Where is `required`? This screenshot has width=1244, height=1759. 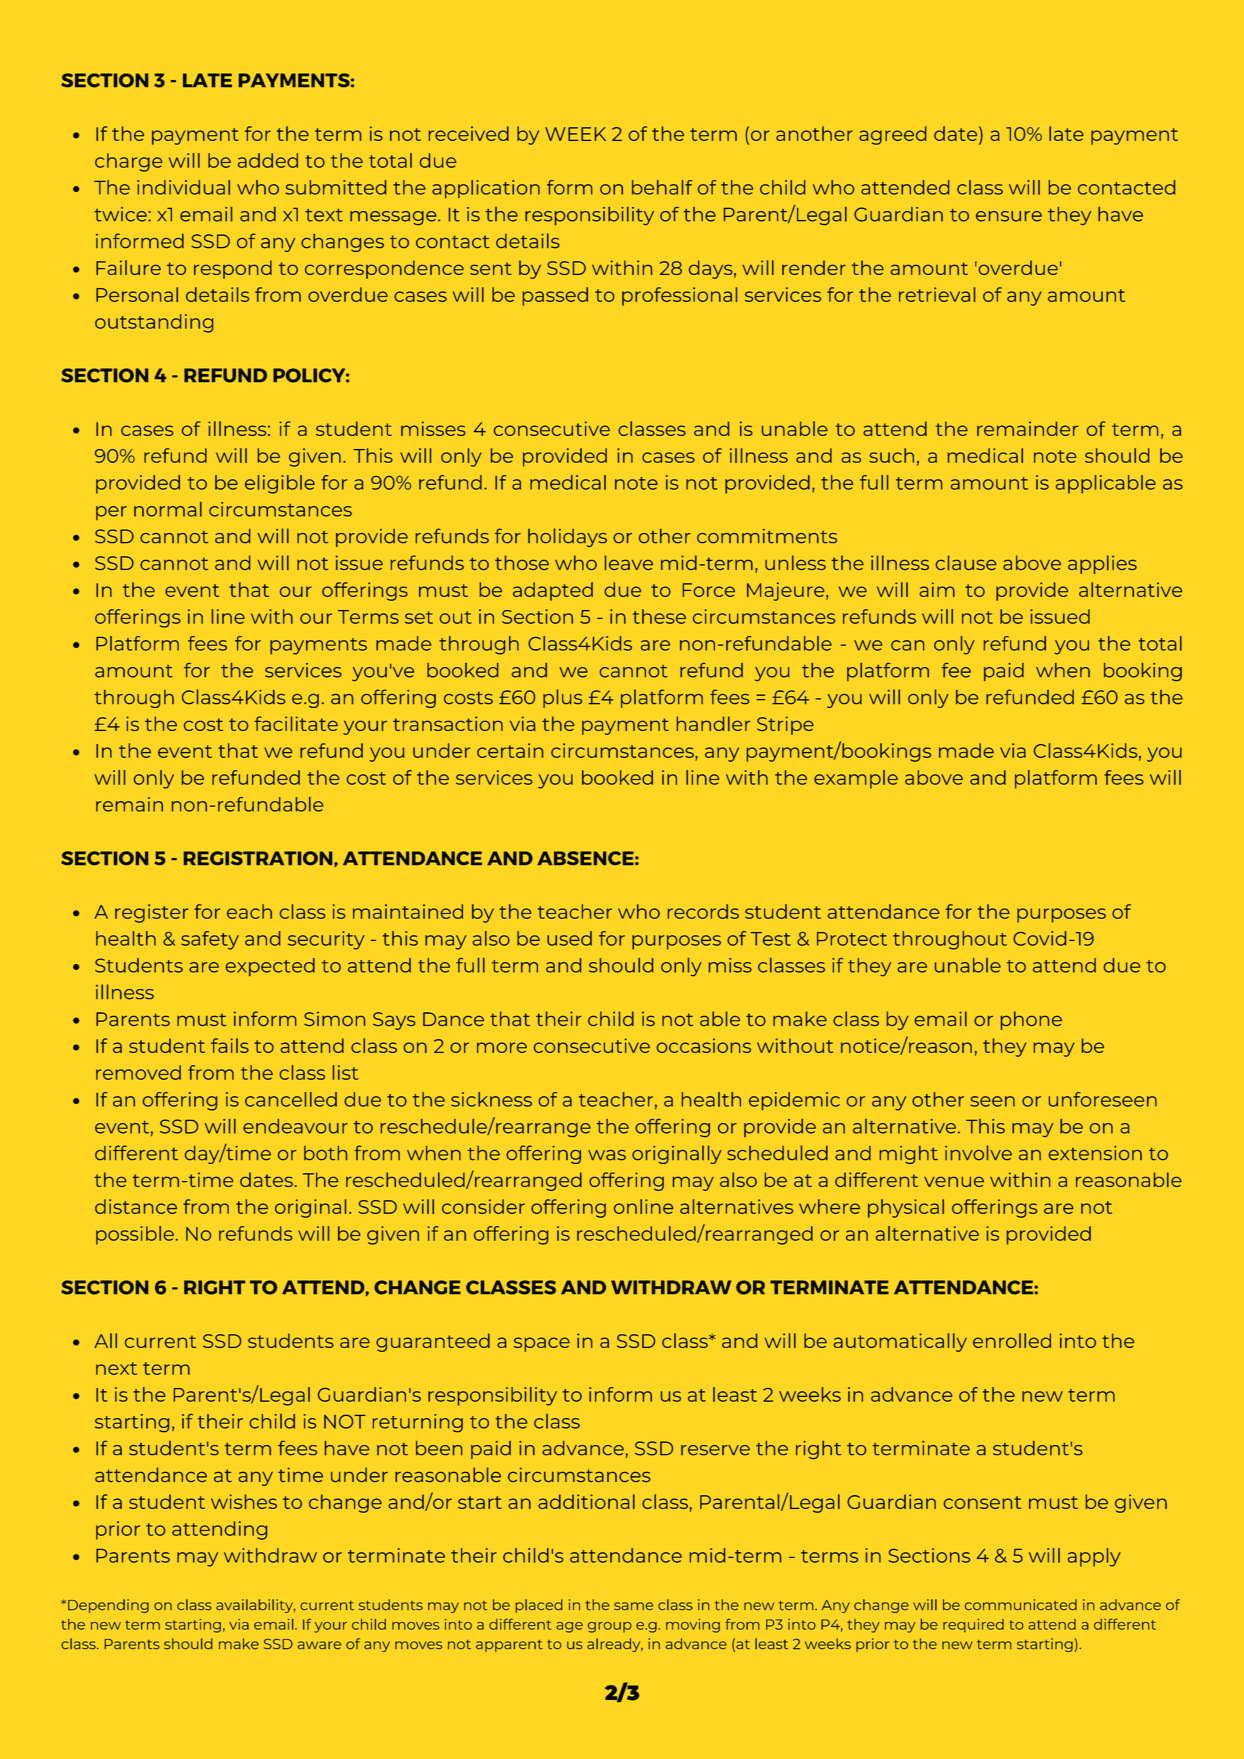 required is located at coordinates (973, 1626).
